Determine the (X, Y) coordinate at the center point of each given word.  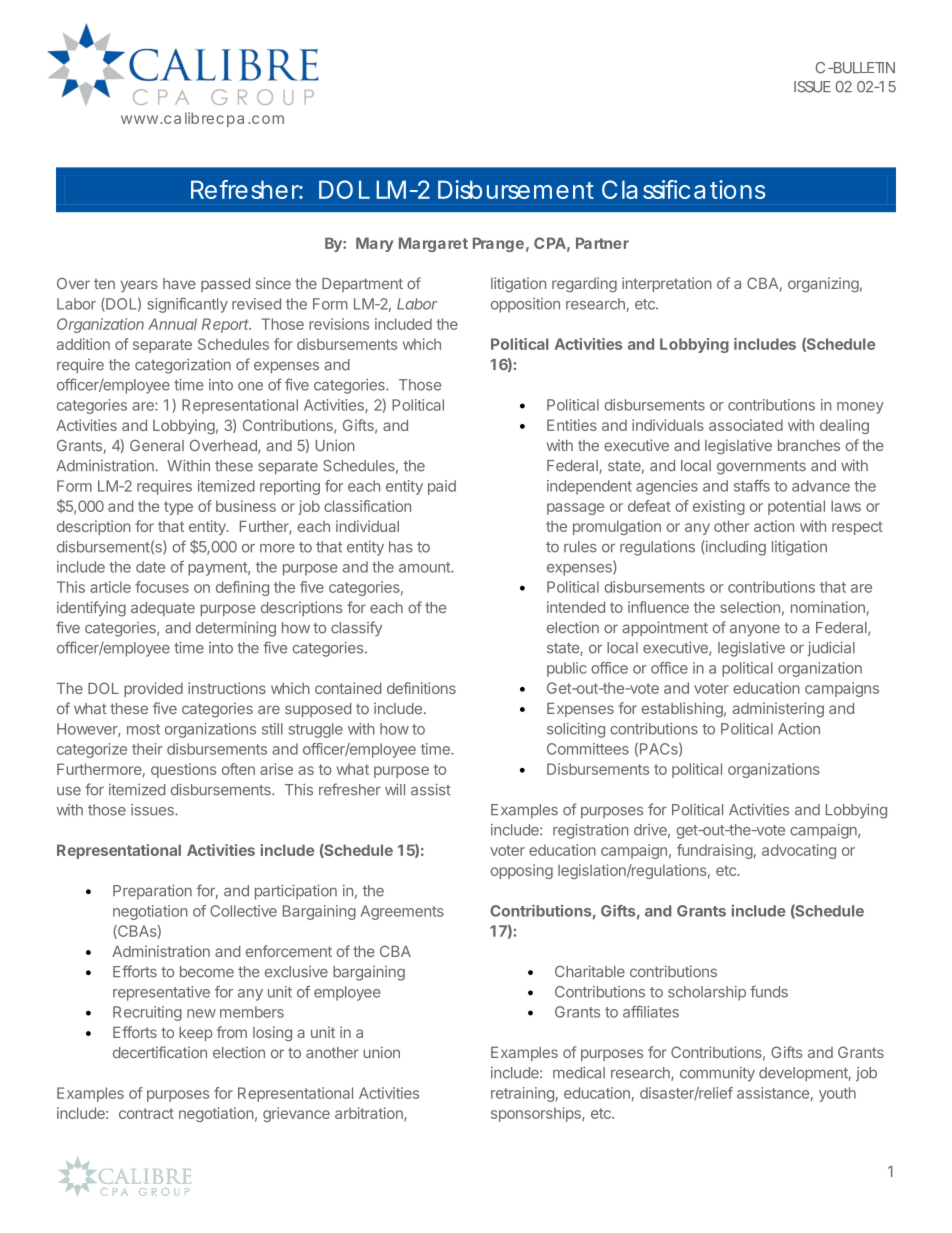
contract (146, 1113)
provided (153, 689)
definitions (421, 688)
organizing (823, 284)
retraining (522, 1094)
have (179, 283)
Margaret (433, 244)
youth (837, 1094)
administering (778, 709)
